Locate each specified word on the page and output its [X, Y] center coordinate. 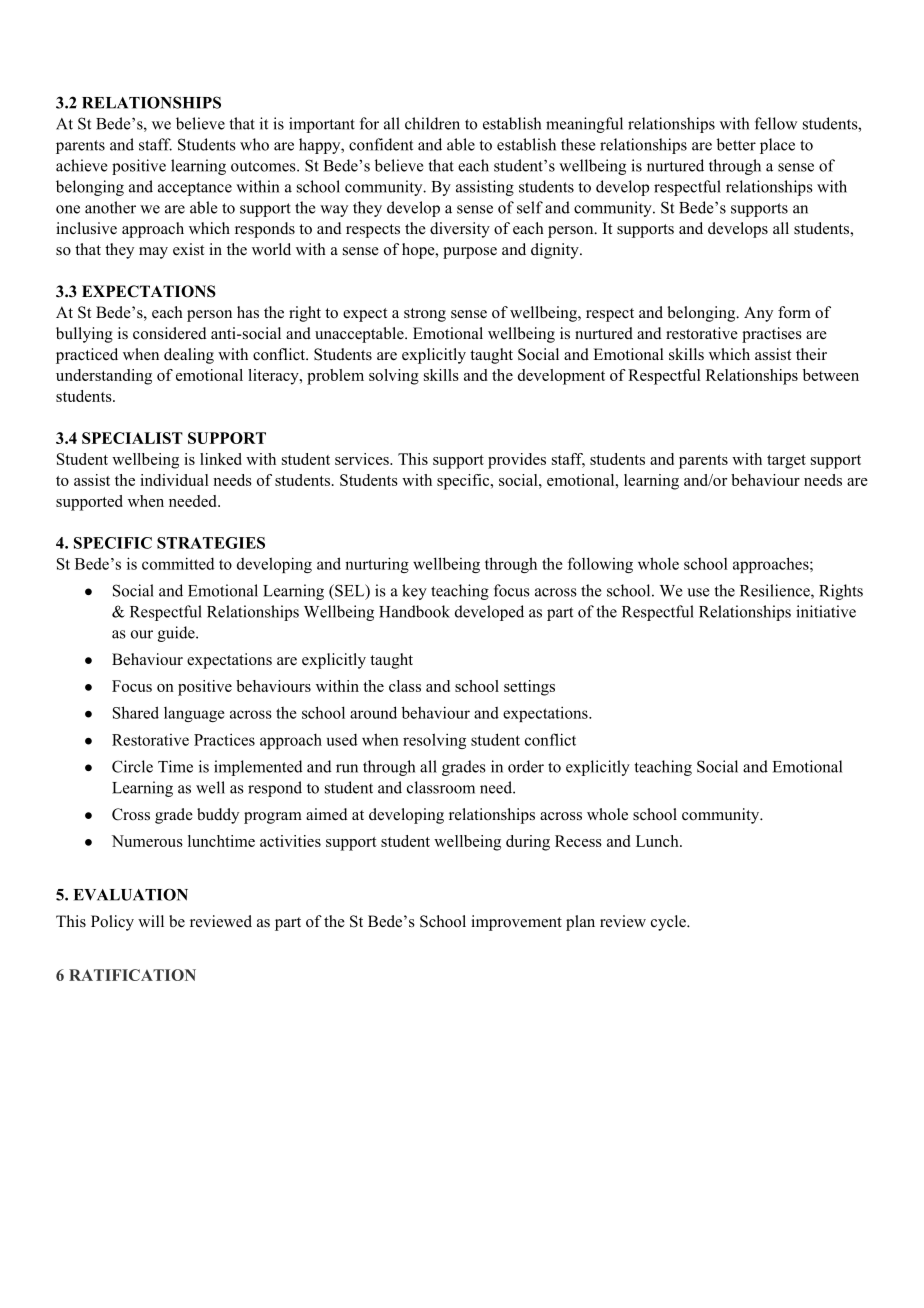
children [432, 123]
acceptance [195, 189]
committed [178, 563]
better [736, 144]
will [151, 921]
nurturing [377, 565]
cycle [669, 923]
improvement [516, 923]
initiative [826, 611]
